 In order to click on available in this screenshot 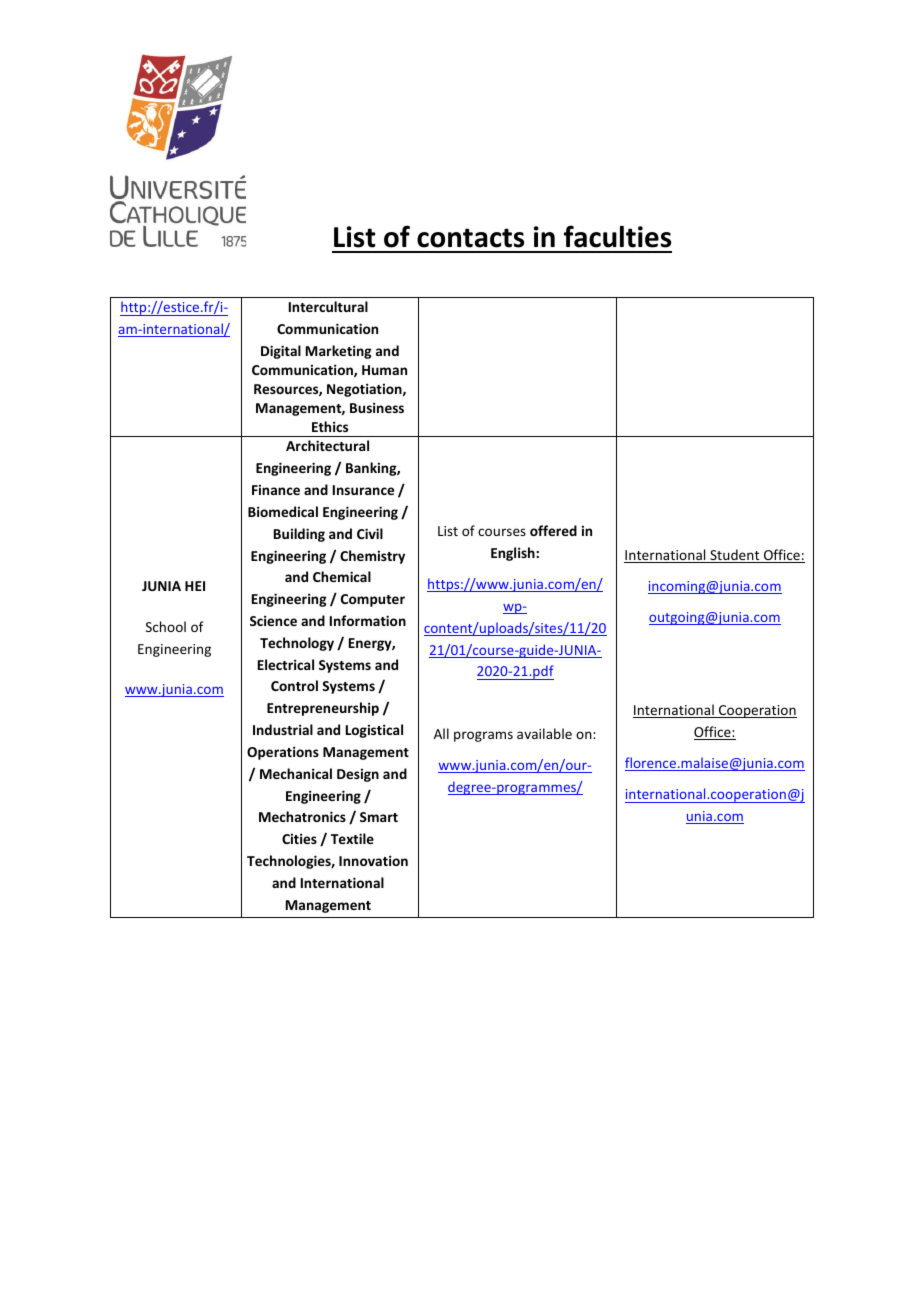, I will do `click(544, 733)`.
